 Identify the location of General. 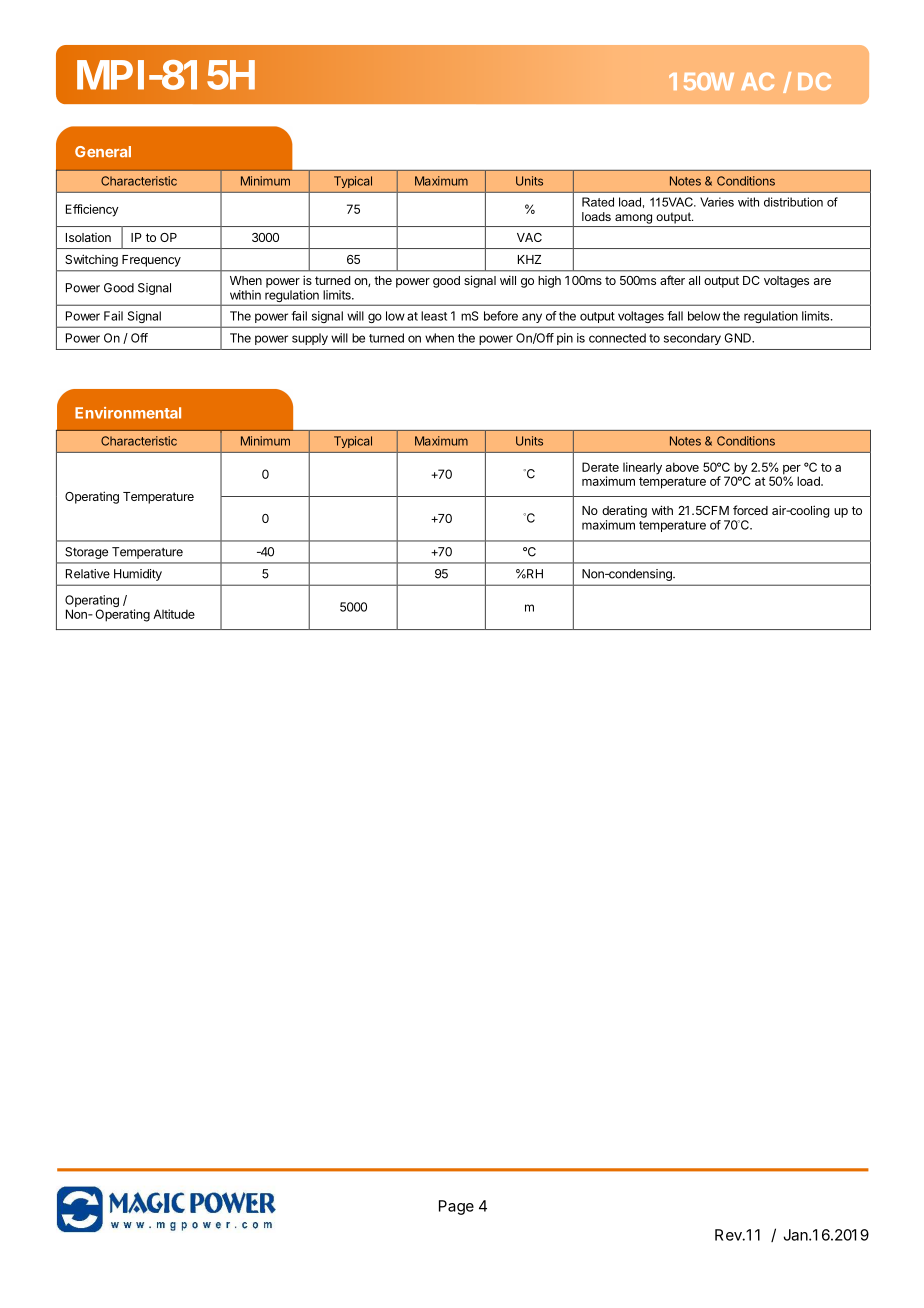
(103, 152).
